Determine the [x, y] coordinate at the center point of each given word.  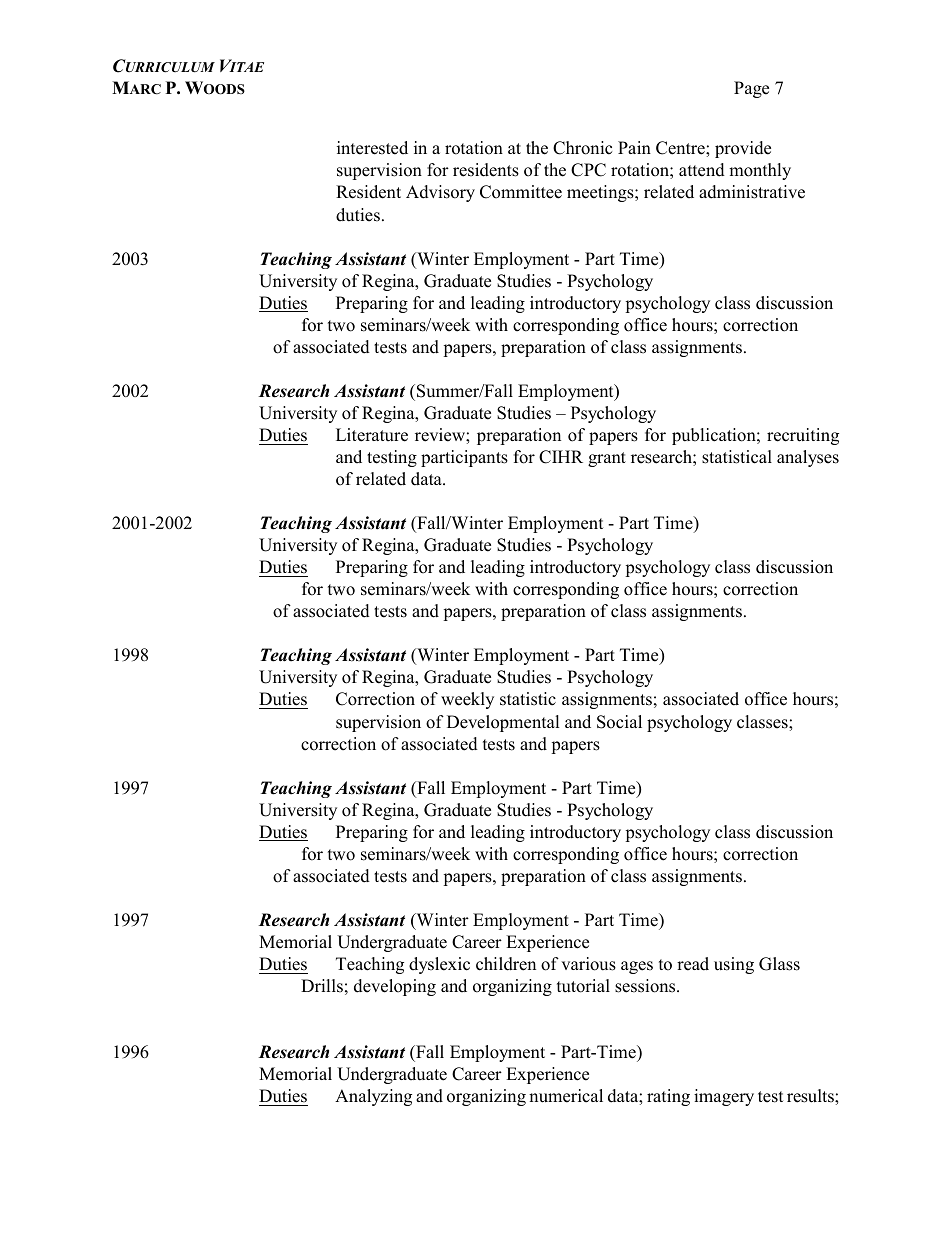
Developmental [503, 723]
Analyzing [373, 1097]
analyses [808, 458]
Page [751, 89]
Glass [779, 964]
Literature [372, 435]
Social [619, 722]
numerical [566, 1096]
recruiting [803, 436]
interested [372, 148]
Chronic [582, 148]
